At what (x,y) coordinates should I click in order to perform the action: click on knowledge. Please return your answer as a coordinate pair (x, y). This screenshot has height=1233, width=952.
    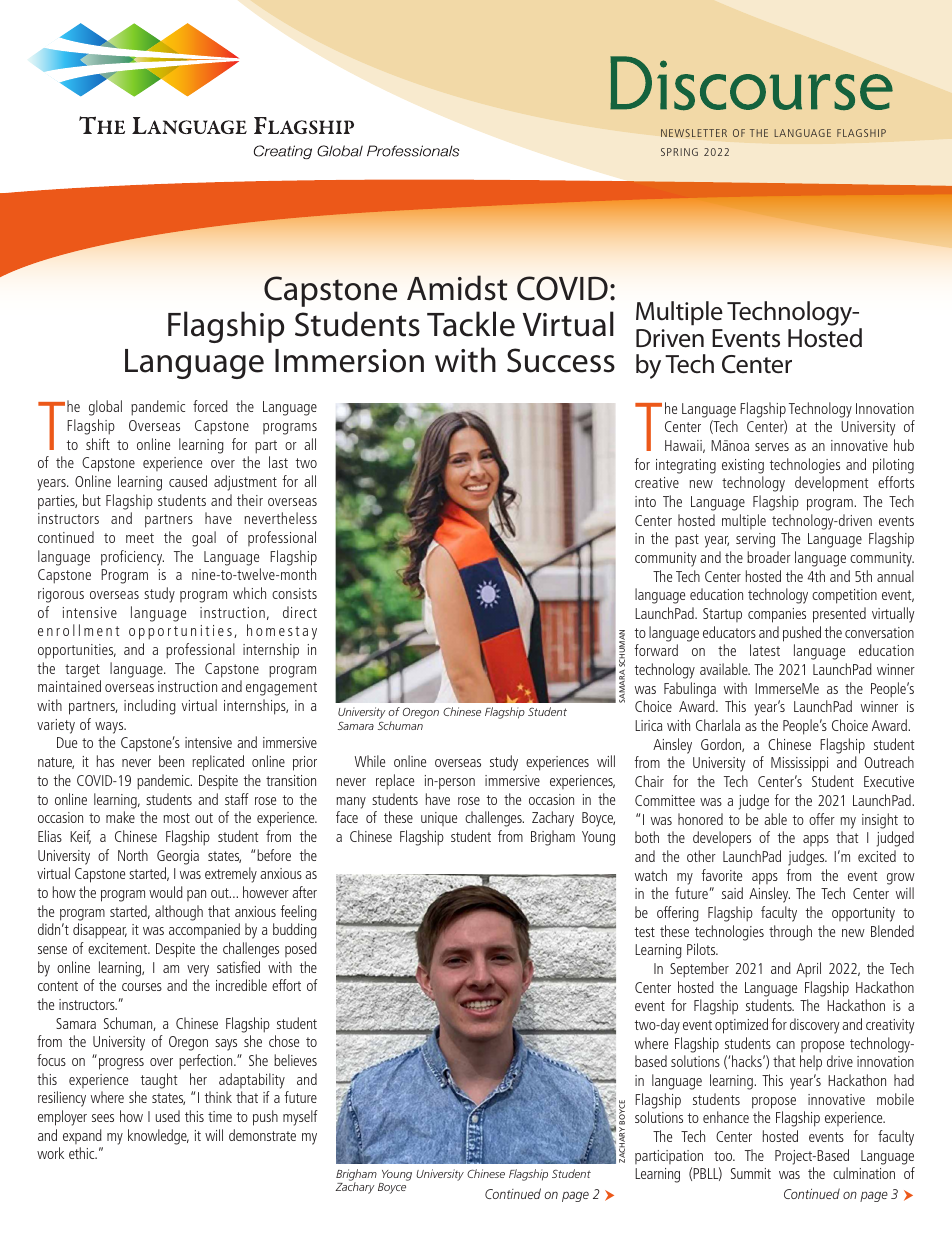
    Looking at the image, I should click on (158, 1137).
